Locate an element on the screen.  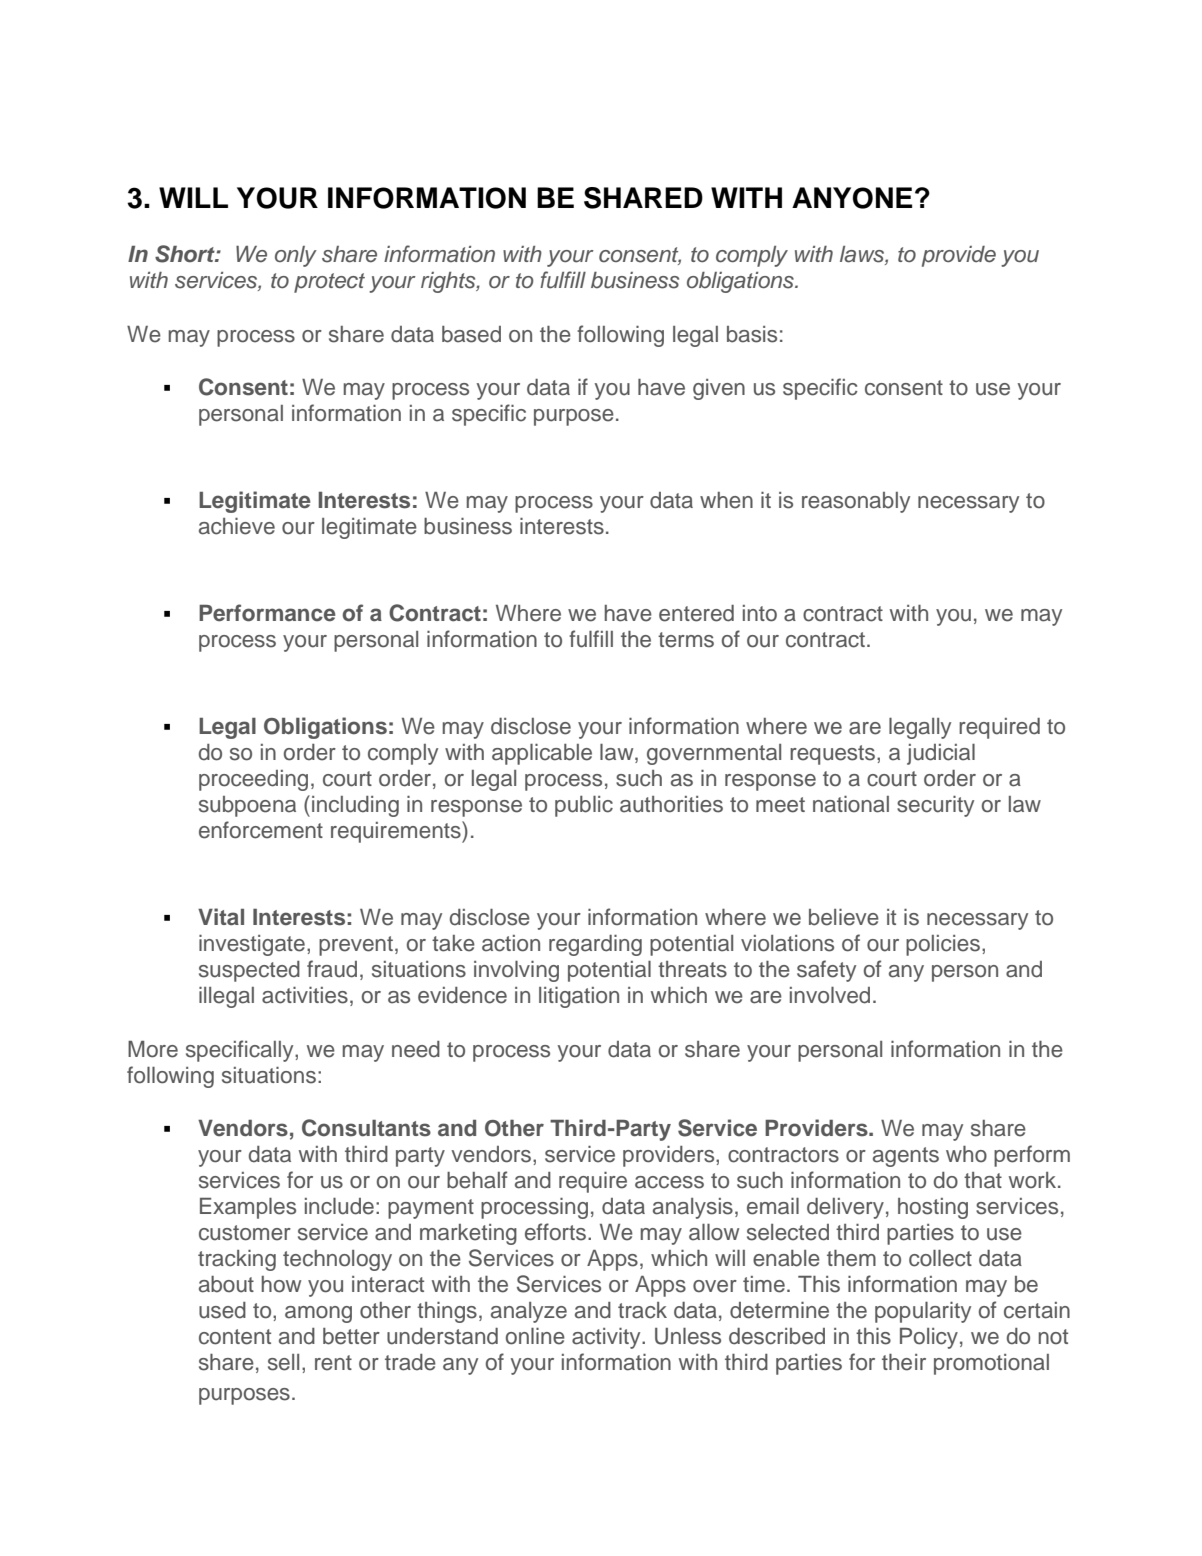
based is located at coordinates (471, 334).
